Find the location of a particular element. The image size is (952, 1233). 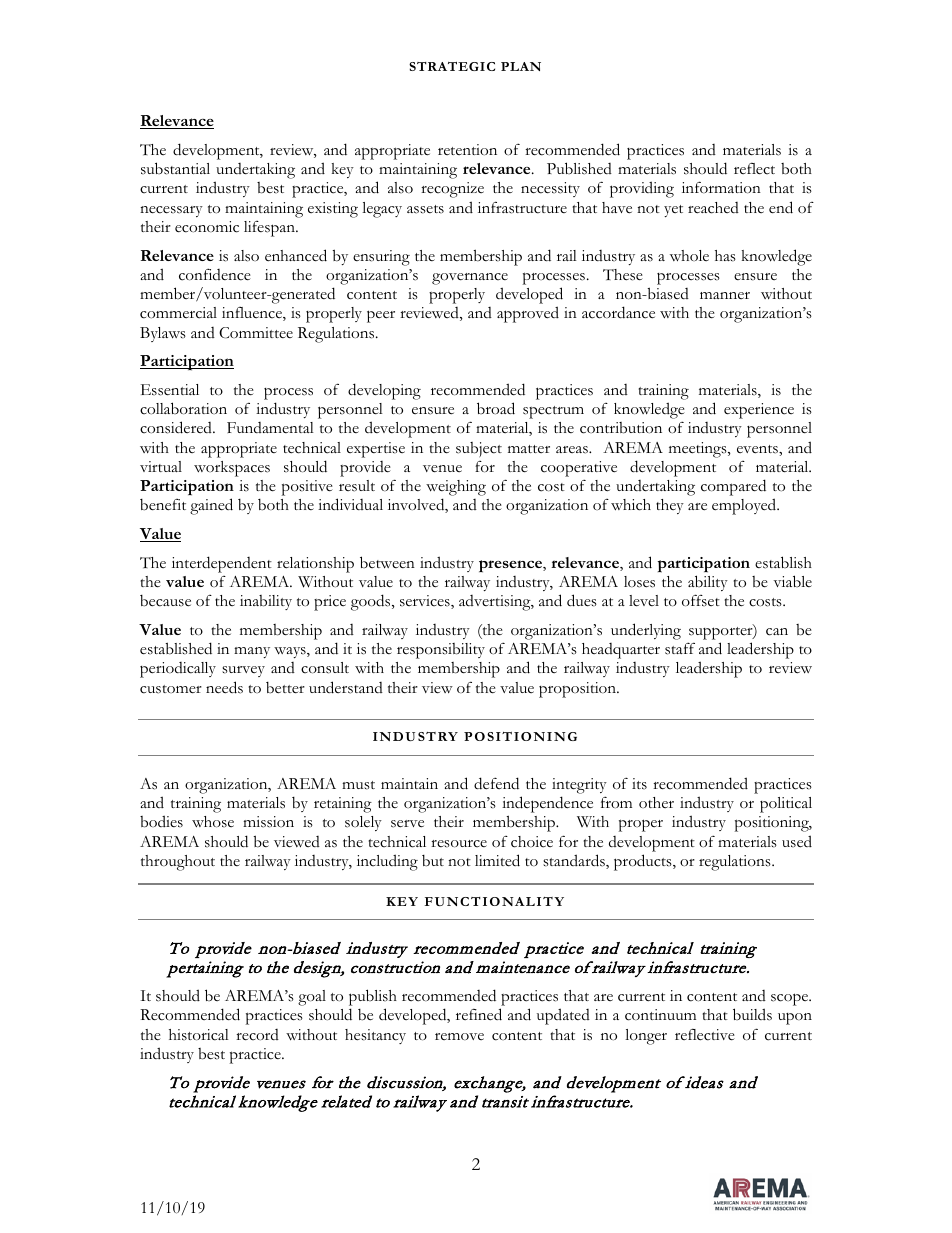

interdependent is located at coordinates (222, 564).
